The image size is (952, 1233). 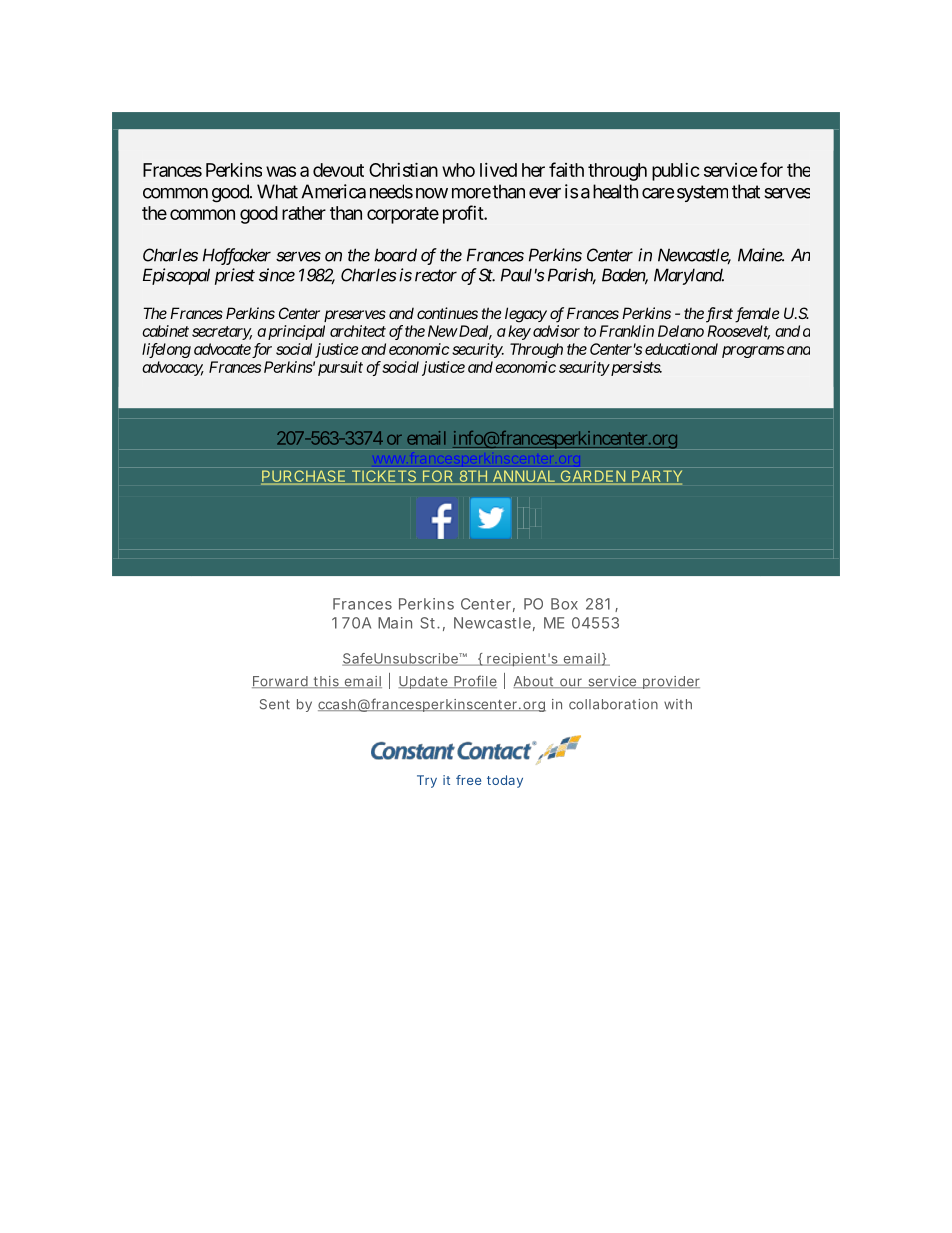 What do you see at coordinates (432, 193) in the screenshot?
I see `now` at bounding box center [432, 193].
